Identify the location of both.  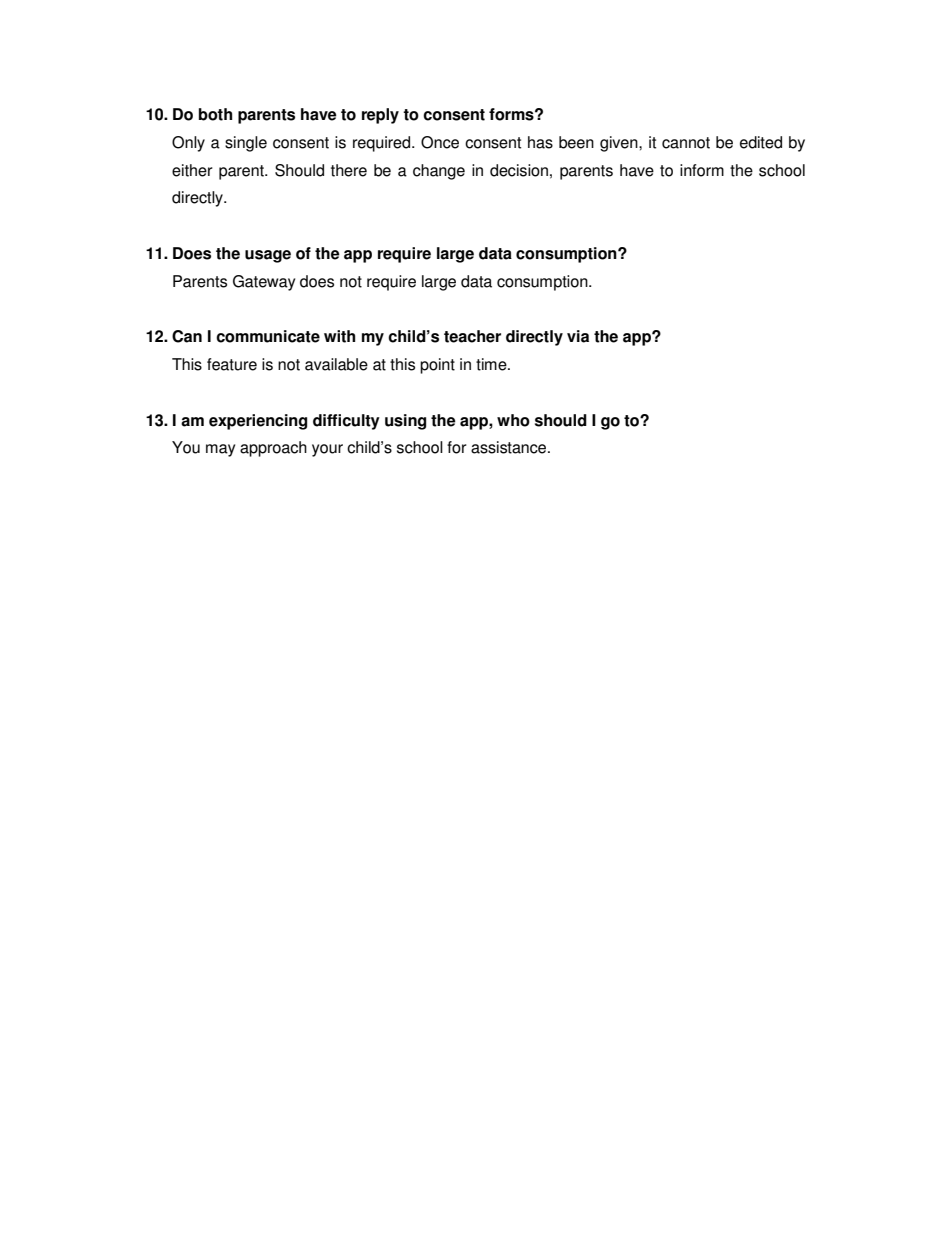
(215, 114).
